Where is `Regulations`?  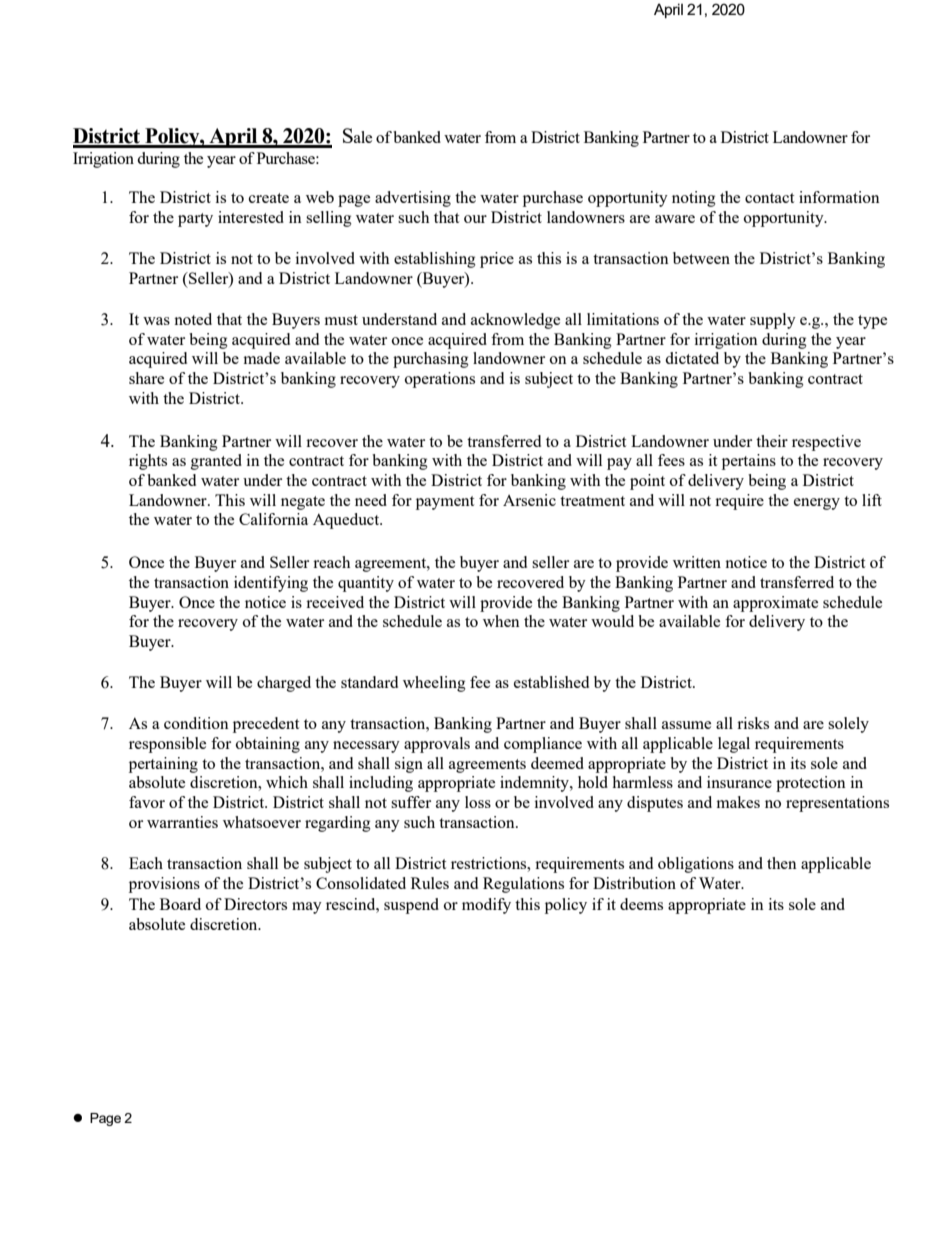
Regulations is located at coordinates (523, 885).
